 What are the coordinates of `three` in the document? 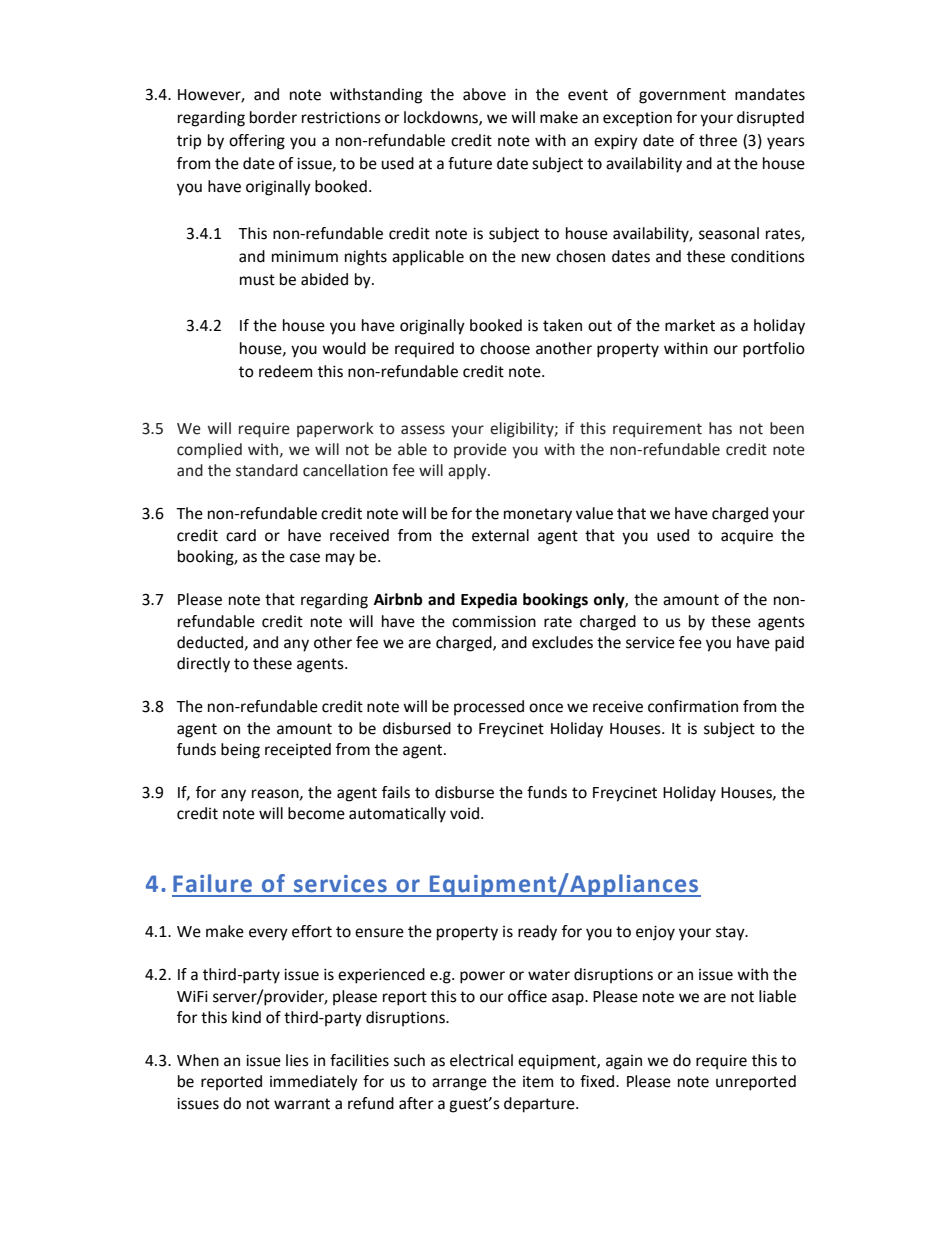 It's located at (718, 140).
